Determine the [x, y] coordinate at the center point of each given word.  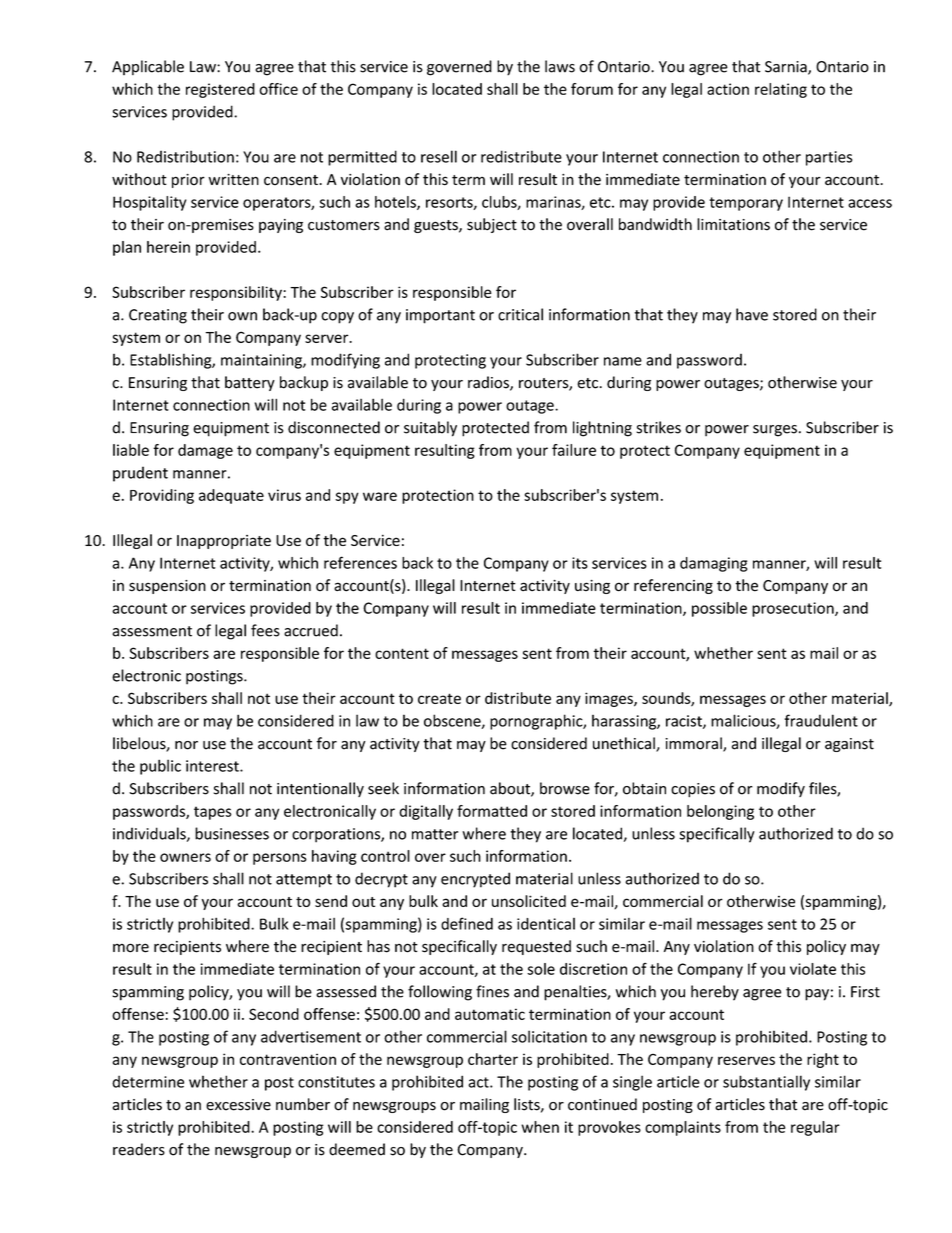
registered [220, 90]
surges [775, 431]
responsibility [237, 293]
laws [560, 66]
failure [574, 450]
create [439, 698]
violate [813, 969]
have [752, 314]
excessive [238, 1105]
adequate [231, 496]
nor [186, 745]
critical [520, 314]
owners [185, 857]
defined [467, 923]
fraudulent [821, 720]
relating [781, 90]
